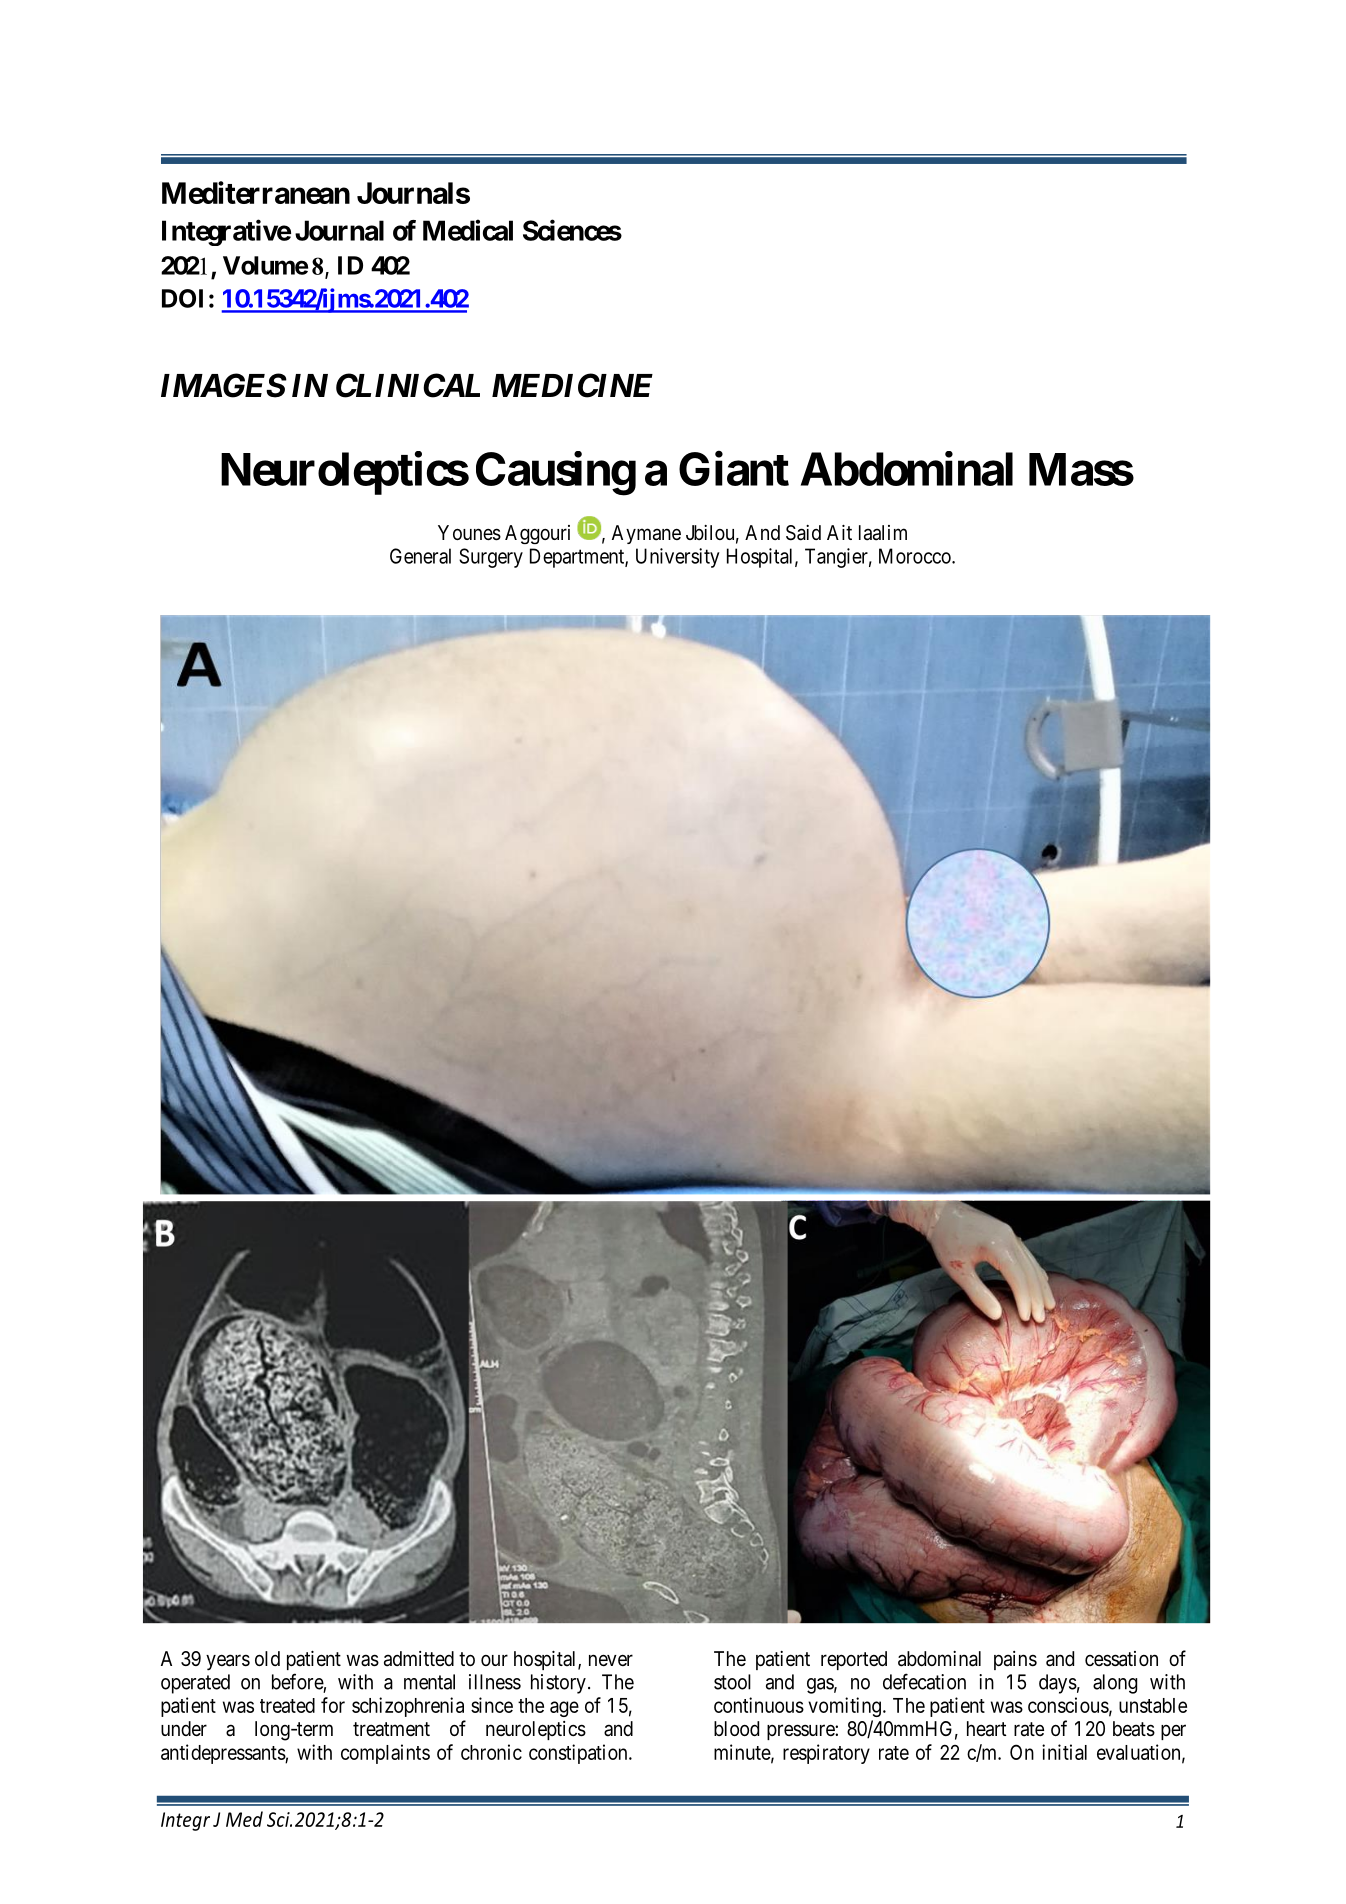  What do you see at coordinates (287, 1705) in the screenshot?
I see `treated` at bounding box center [287, 1705].
